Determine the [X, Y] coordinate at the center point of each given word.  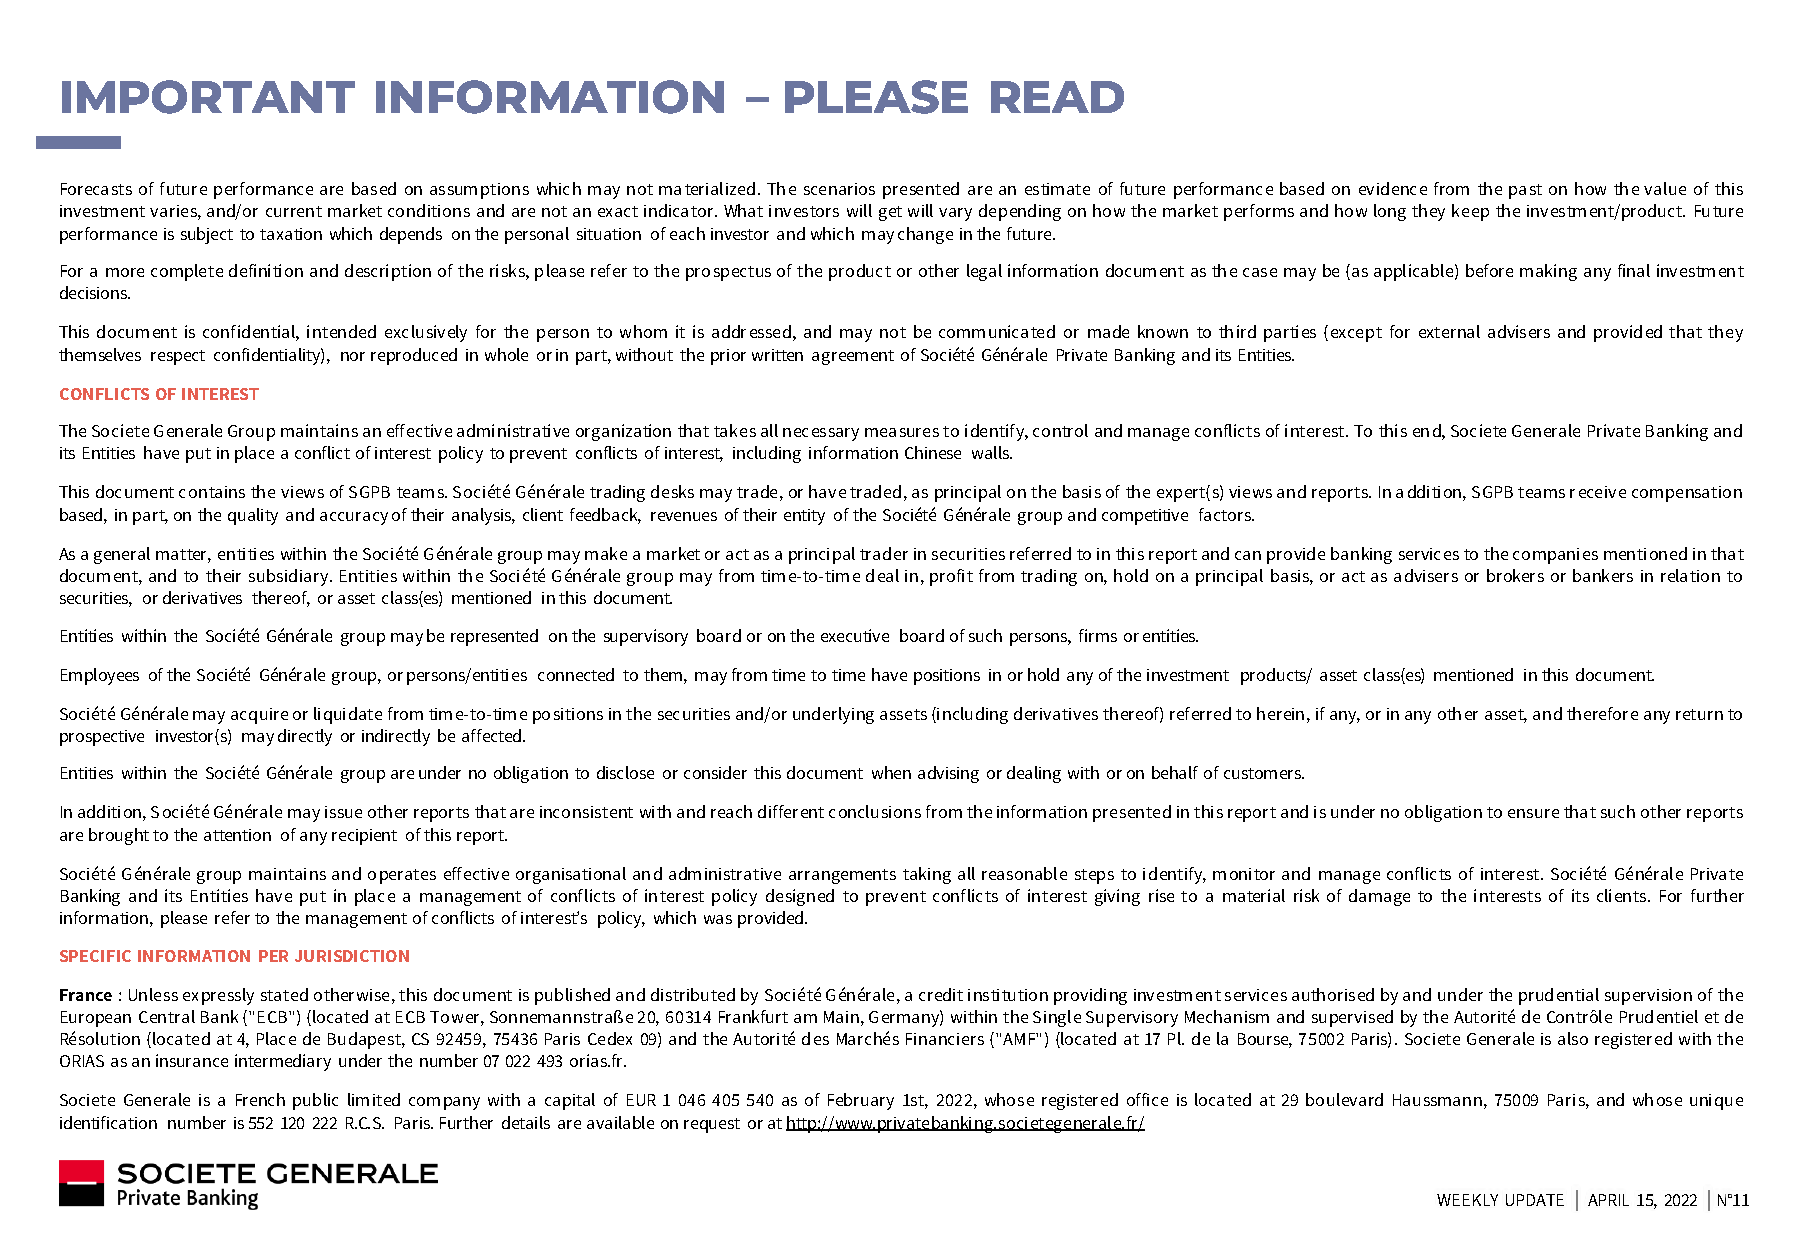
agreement [853, 357]
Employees [100, 676]
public [315, 1101]
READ [1057, 97]
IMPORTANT [208, 97]
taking [927, 875]
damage [1379, 897]
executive [855, 635]
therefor [1597, 713]
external [1449, 331]
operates [402, 876]
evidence [1393, 188]
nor [353, 356]
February [861, 1101]
